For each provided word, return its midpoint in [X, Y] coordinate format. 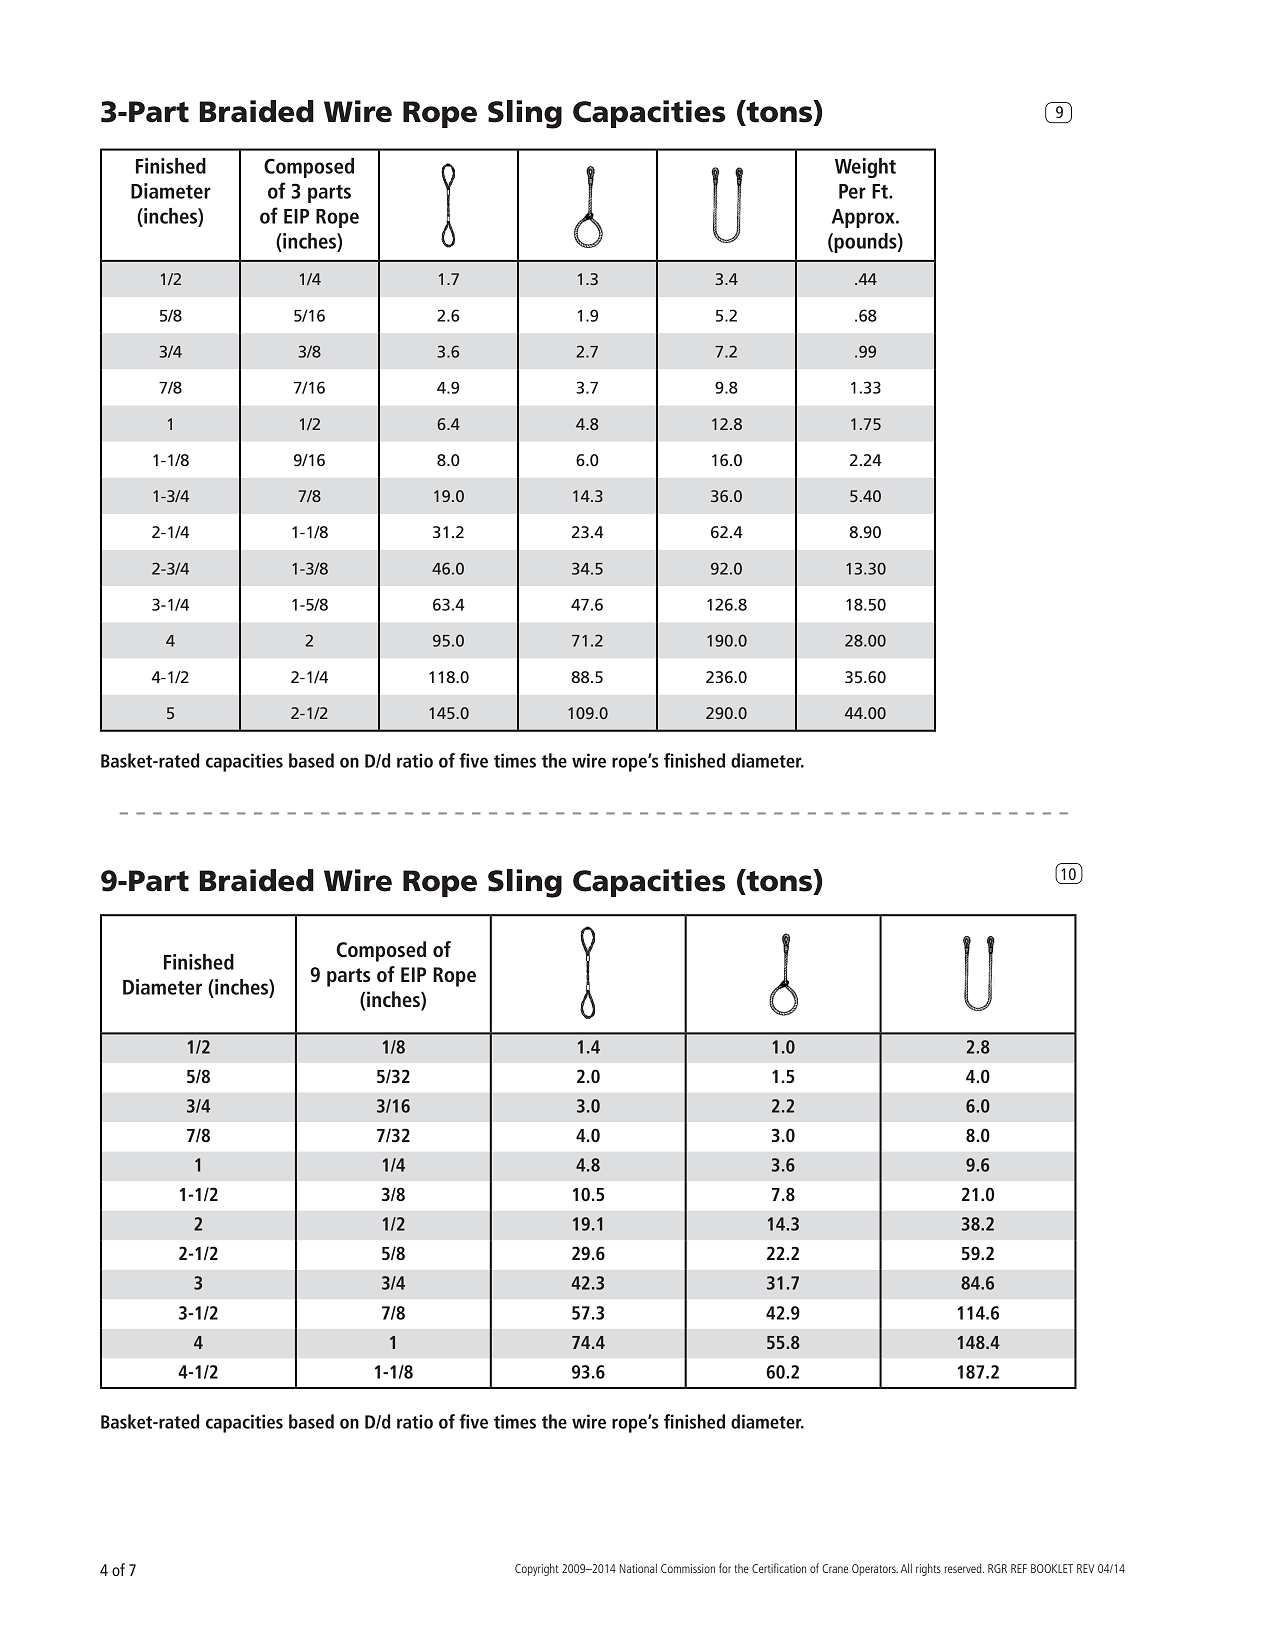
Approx [864, 218]
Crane [835, 1568]
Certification [779, 1568]
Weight [865, 168]
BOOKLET [1052, 1568]
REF [1019, 1568]
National [638, 1568]
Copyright [537, 1569]
